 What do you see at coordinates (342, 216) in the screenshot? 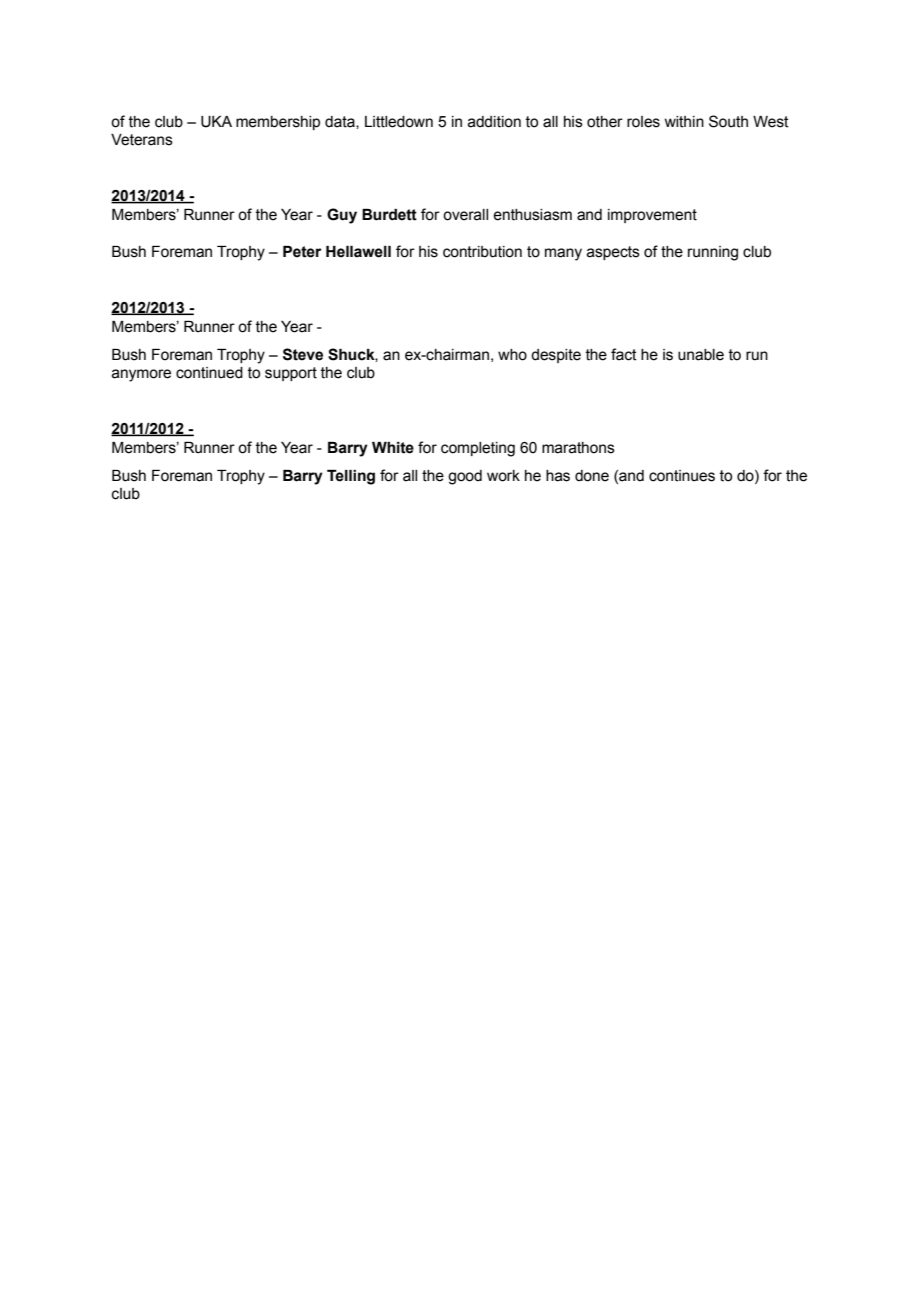
I see `Guy` at bounding box center [342, 216].
